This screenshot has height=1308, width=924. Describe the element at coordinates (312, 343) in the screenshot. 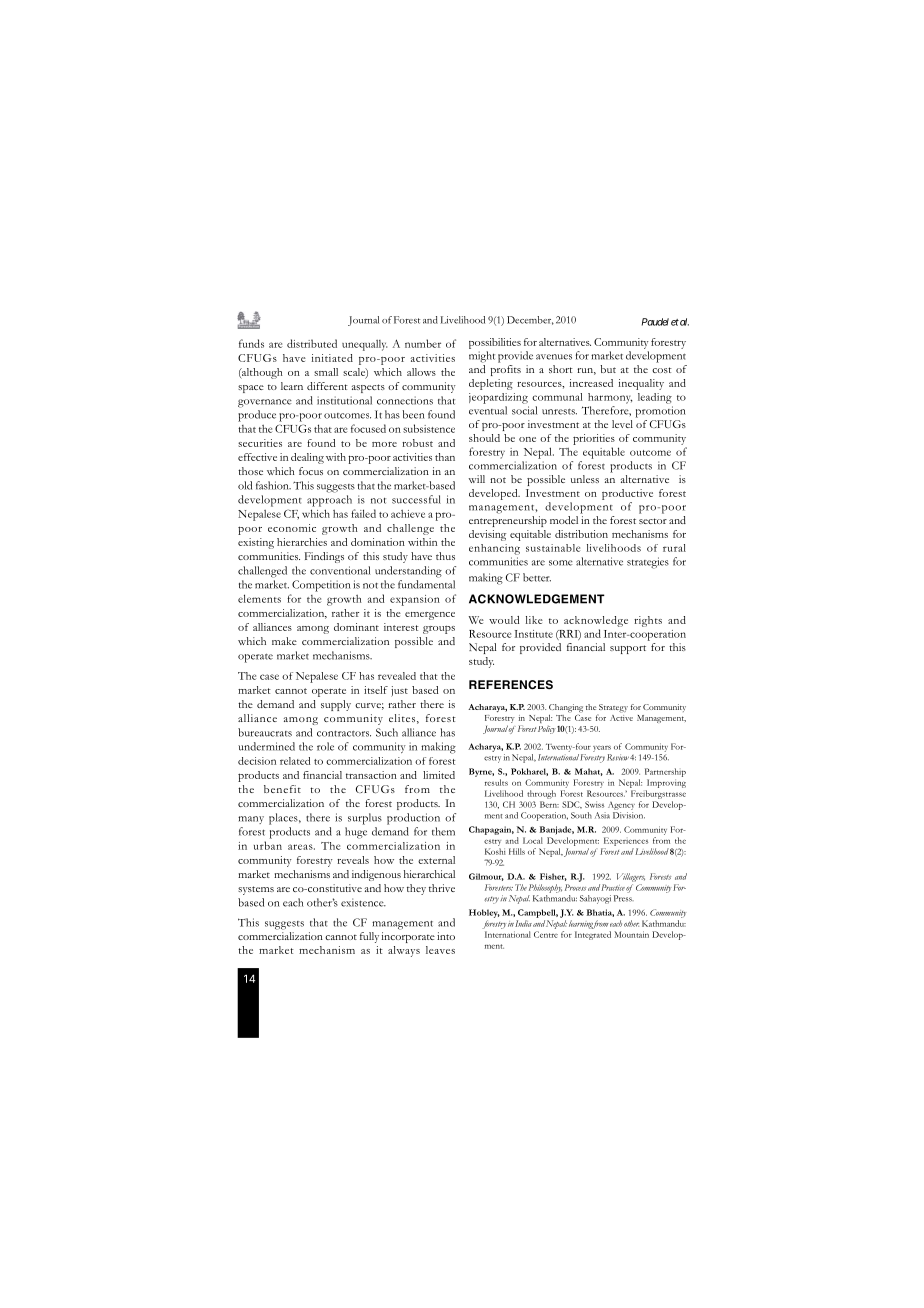

I see `distributed` at that location.
